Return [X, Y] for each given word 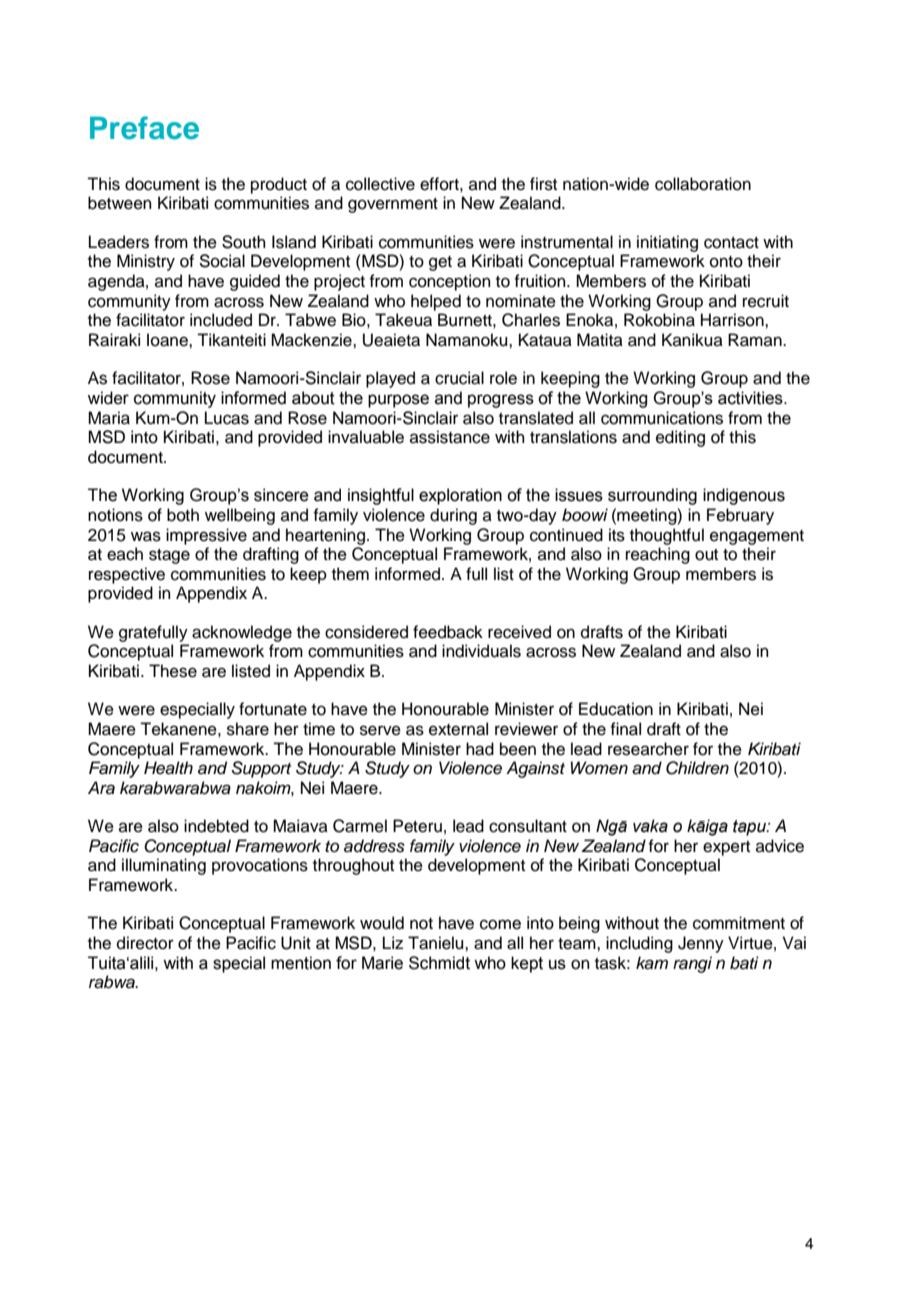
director [145, 943]
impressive [206, 536]
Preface [144, 128]
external [458, 729]
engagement [757, 537]
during [453, 516]
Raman [756, 340]
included [221, 320]
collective [380, 184]
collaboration [703, 184]
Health [168, 768]
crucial [459, 378]
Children [697, 768]
